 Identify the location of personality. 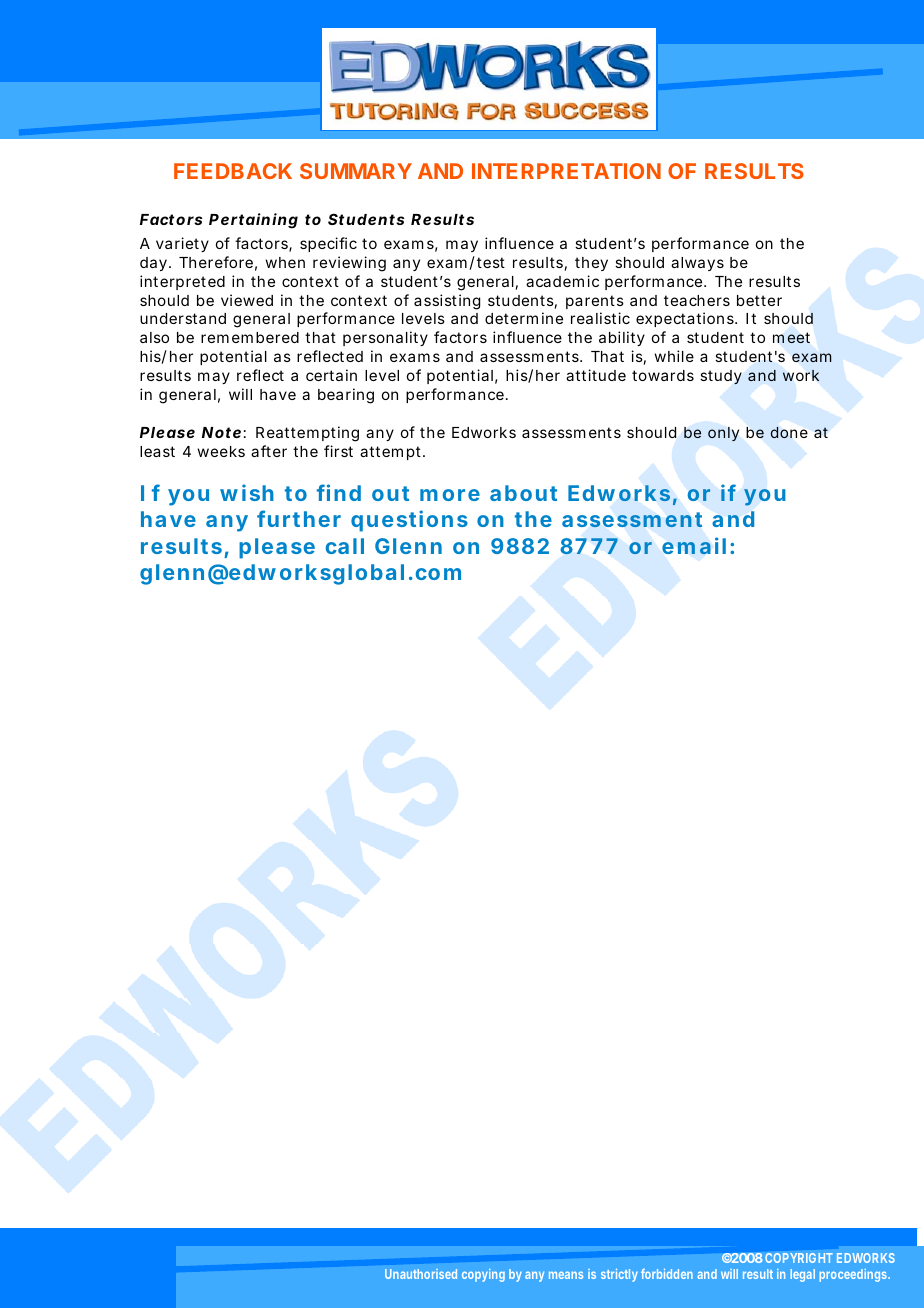
(385, 338).
